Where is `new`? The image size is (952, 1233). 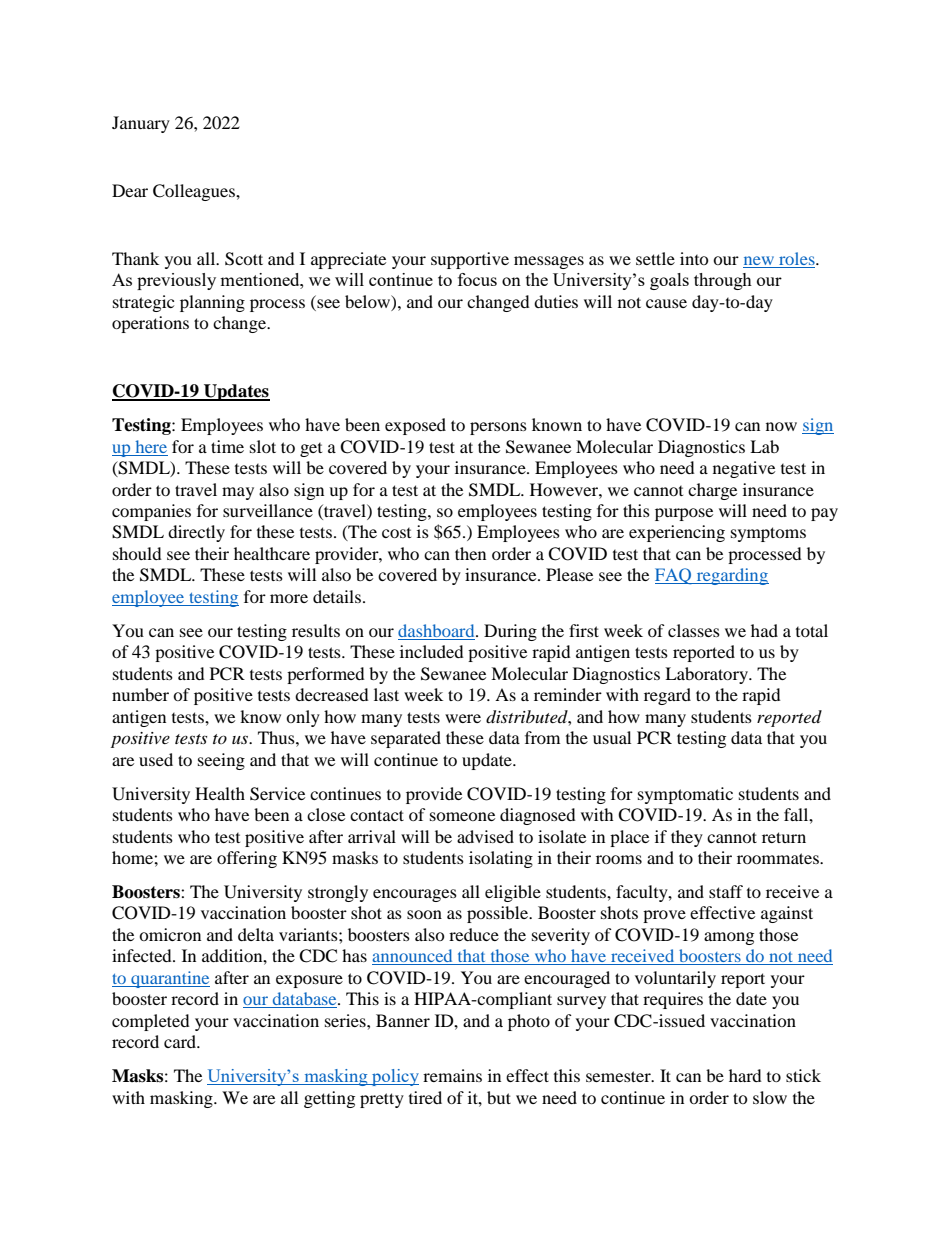 new is located at coordinates (759, 260).
